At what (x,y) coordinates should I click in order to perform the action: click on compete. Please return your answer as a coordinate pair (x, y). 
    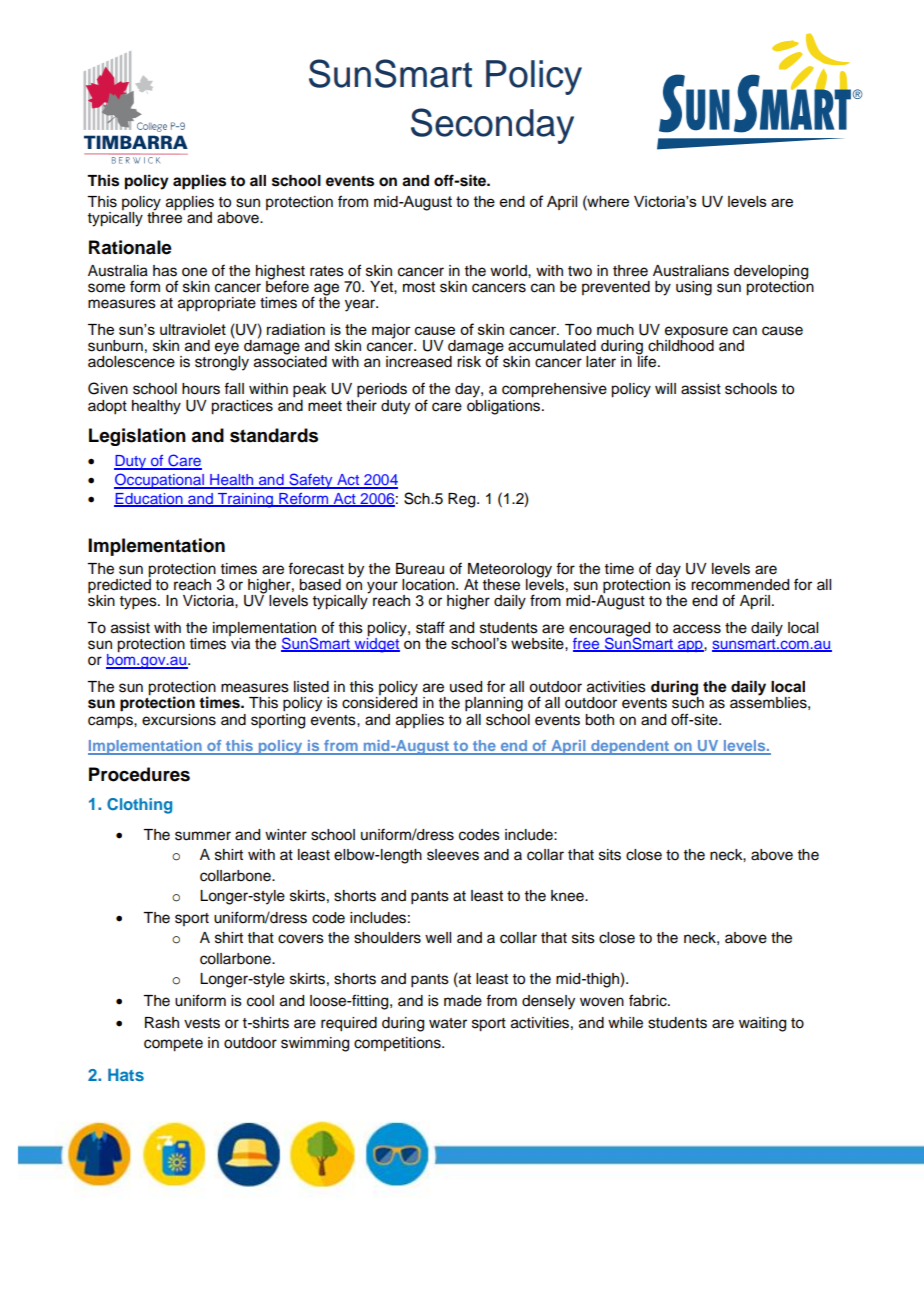
    Looking at the image, I should click on (173, 1045).
